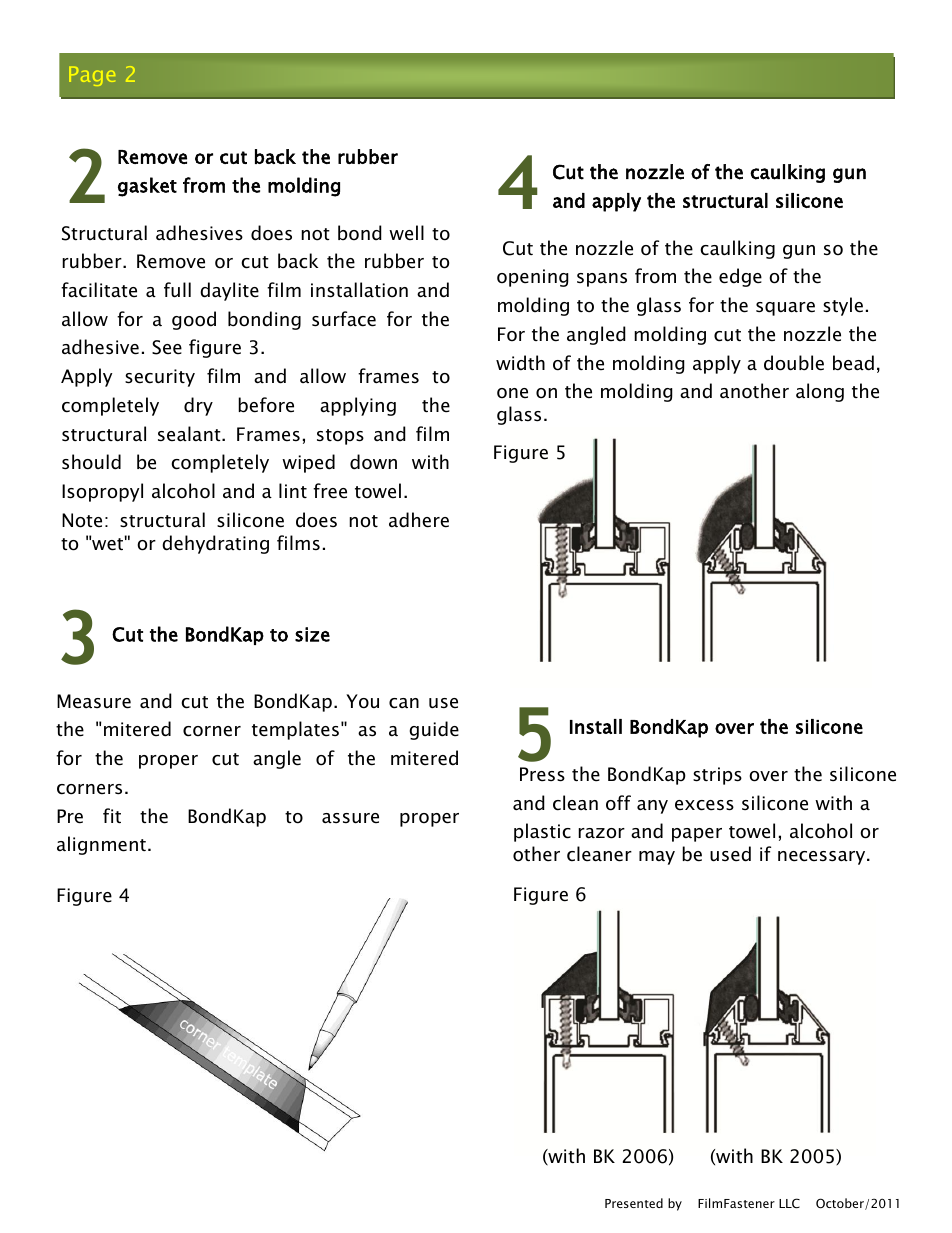 This screenshot has width=952, height=1233. I want to click on LLC, so click(789, 1203).
